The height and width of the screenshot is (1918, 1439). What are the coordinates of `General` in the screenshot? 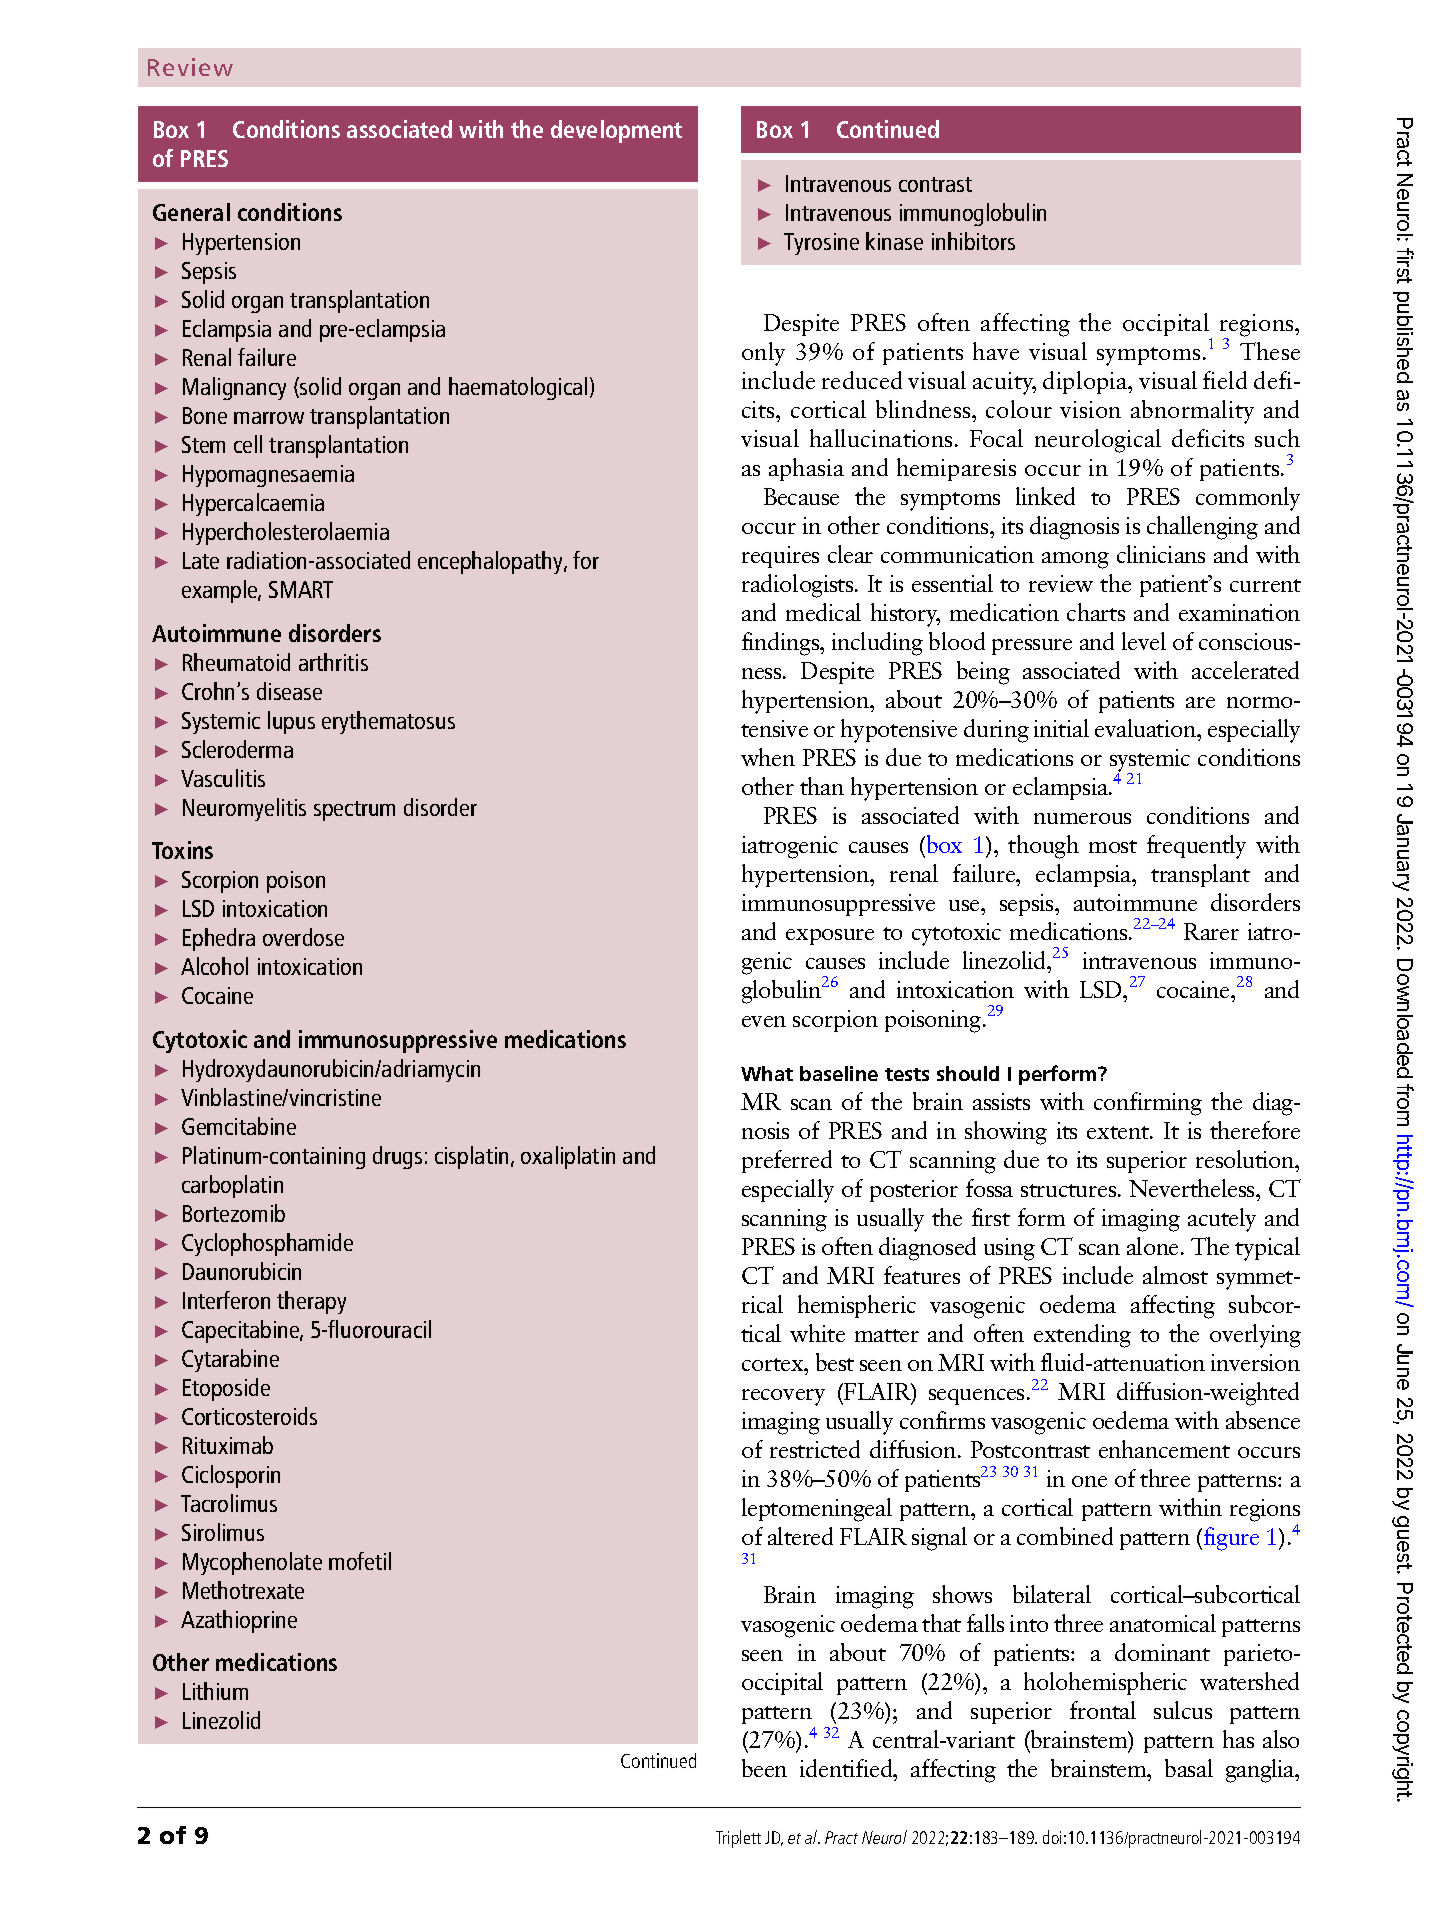 It's located at (191, 212).
